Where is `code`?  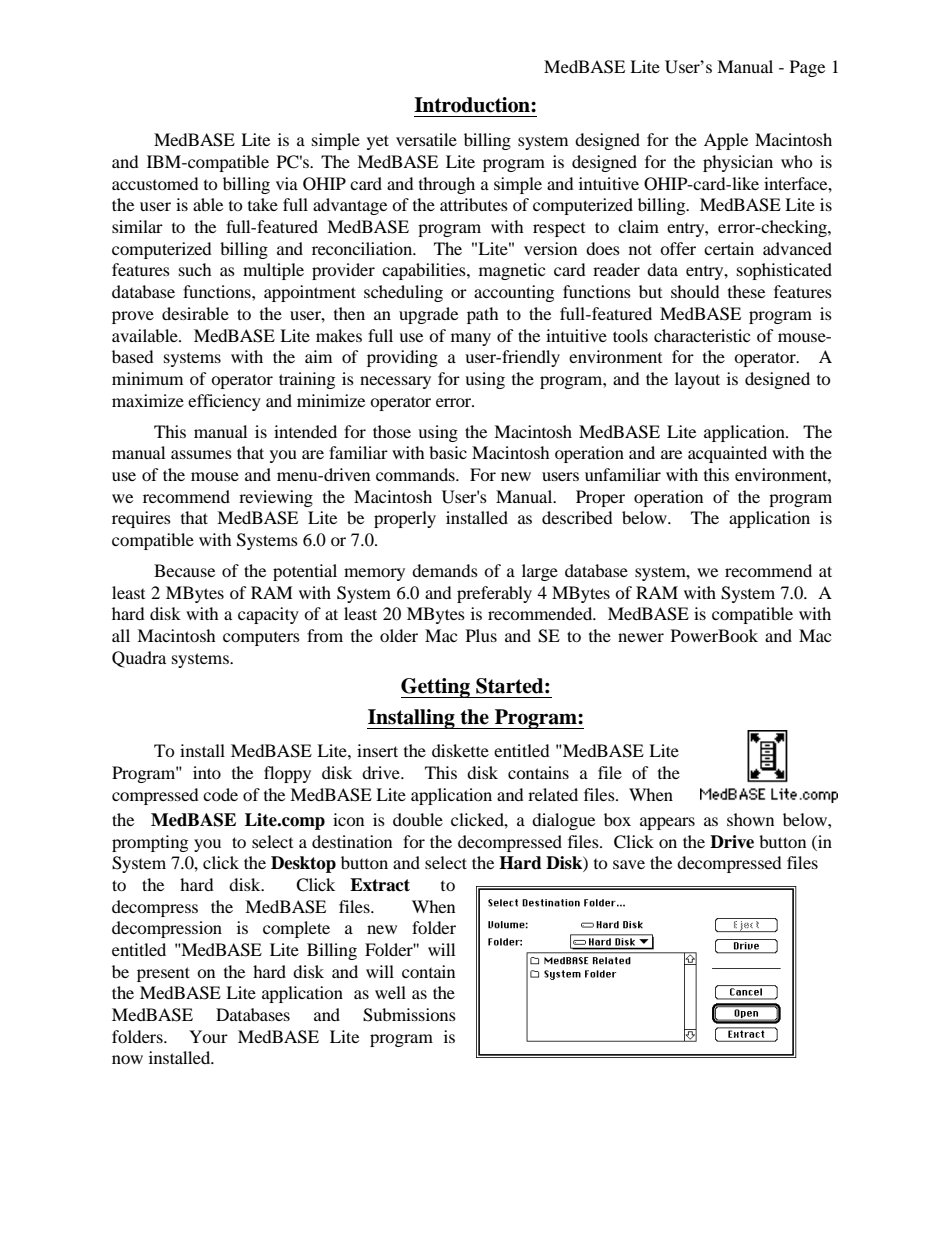 code is located at coordinates (220, 794).
